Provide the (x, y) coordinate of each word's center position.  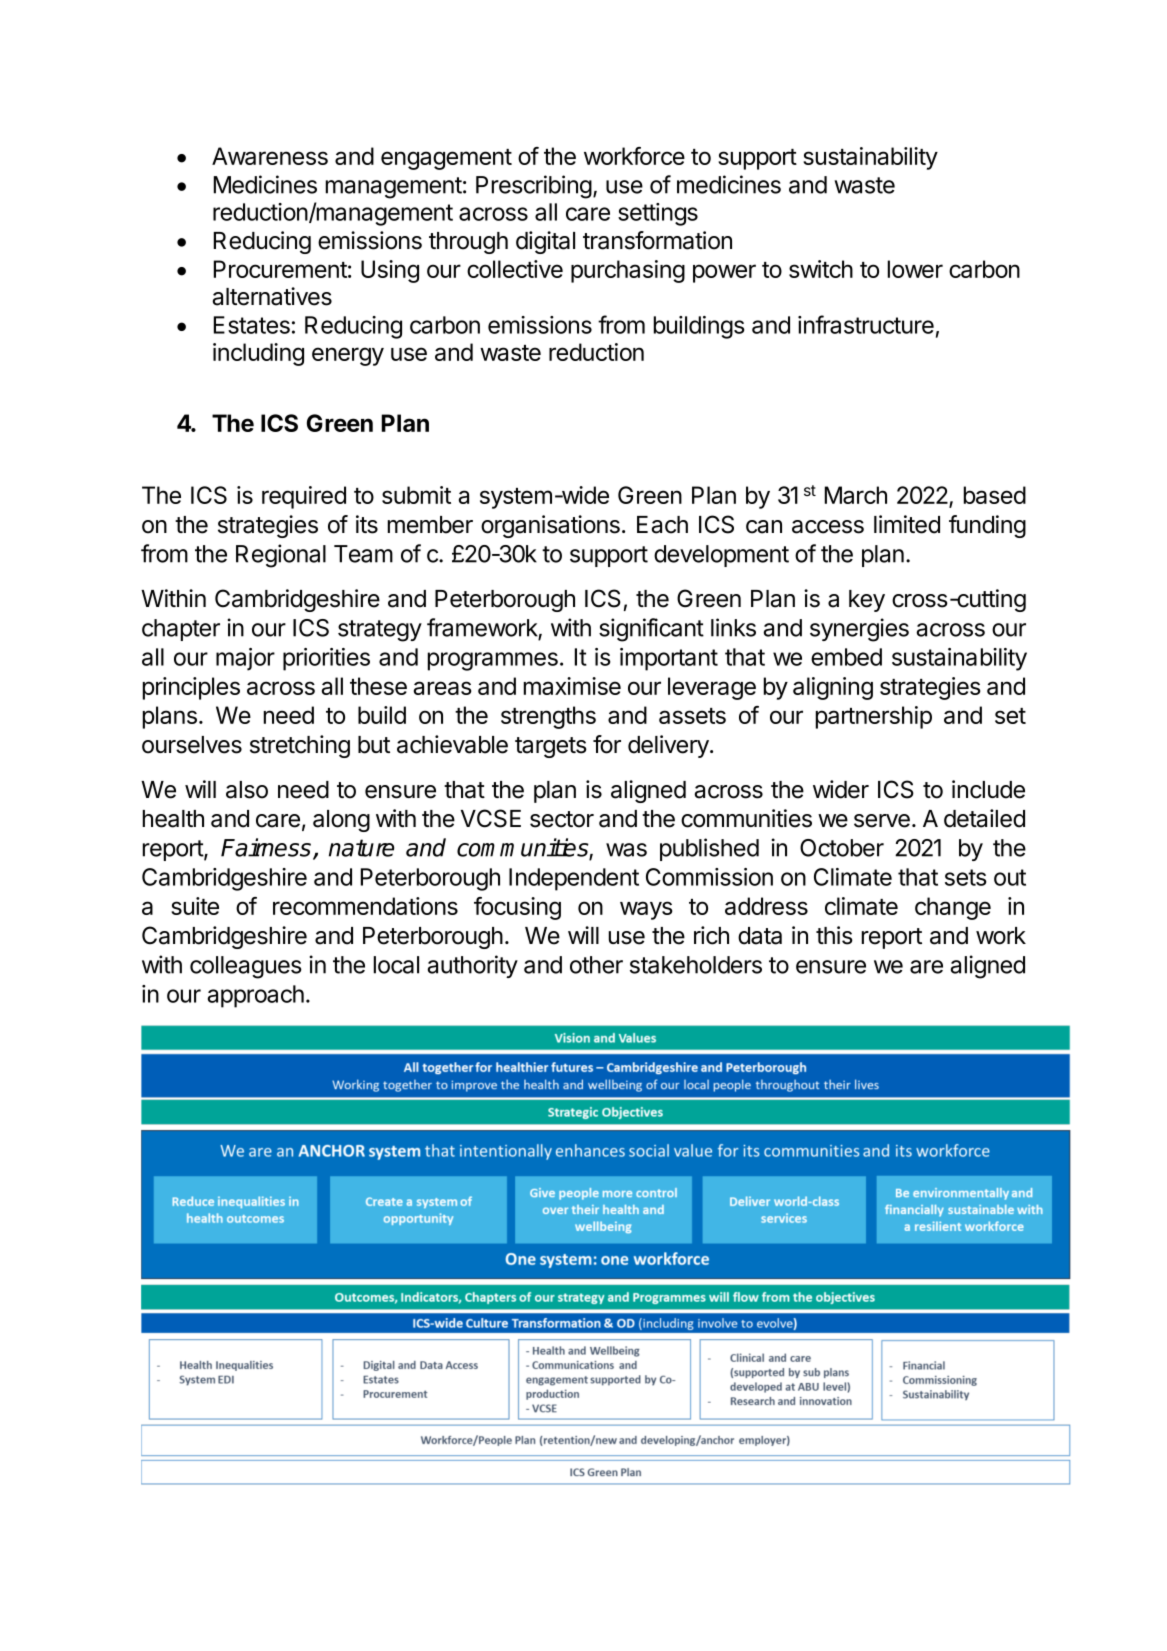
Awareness (270, 156)
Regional (281, 556)
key (867, 601)
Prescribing (534, 187)
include (988, 789)
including (258, 354)
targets (551, 747)
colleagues (246, 967)
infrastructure (866, 324)
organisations (550, 526)
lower (915, 269)
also (247, 790)
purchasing (628, 271)
